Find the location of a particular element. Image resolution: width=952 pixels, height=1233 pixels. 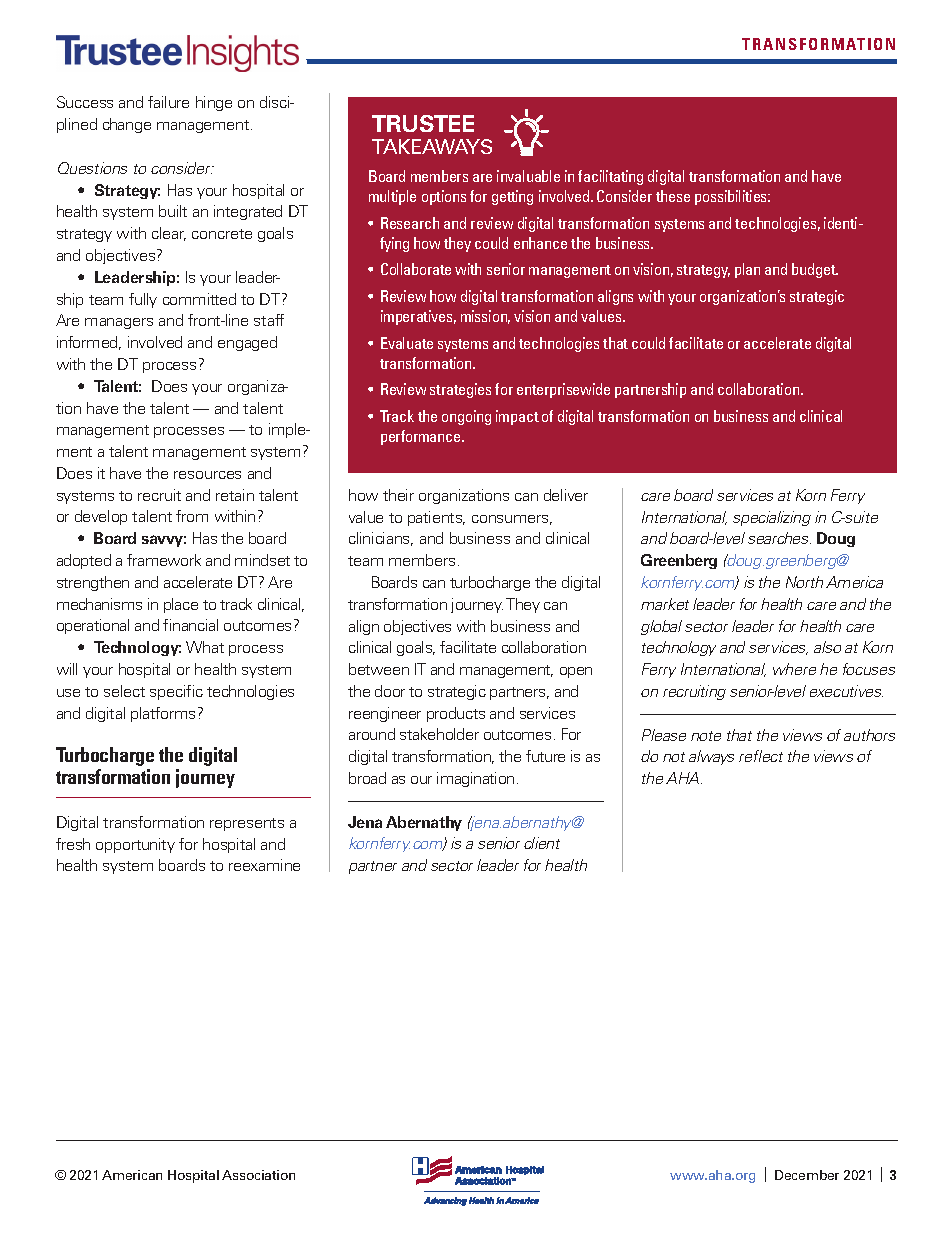

possibilities is located at coordinates (732, 197).
